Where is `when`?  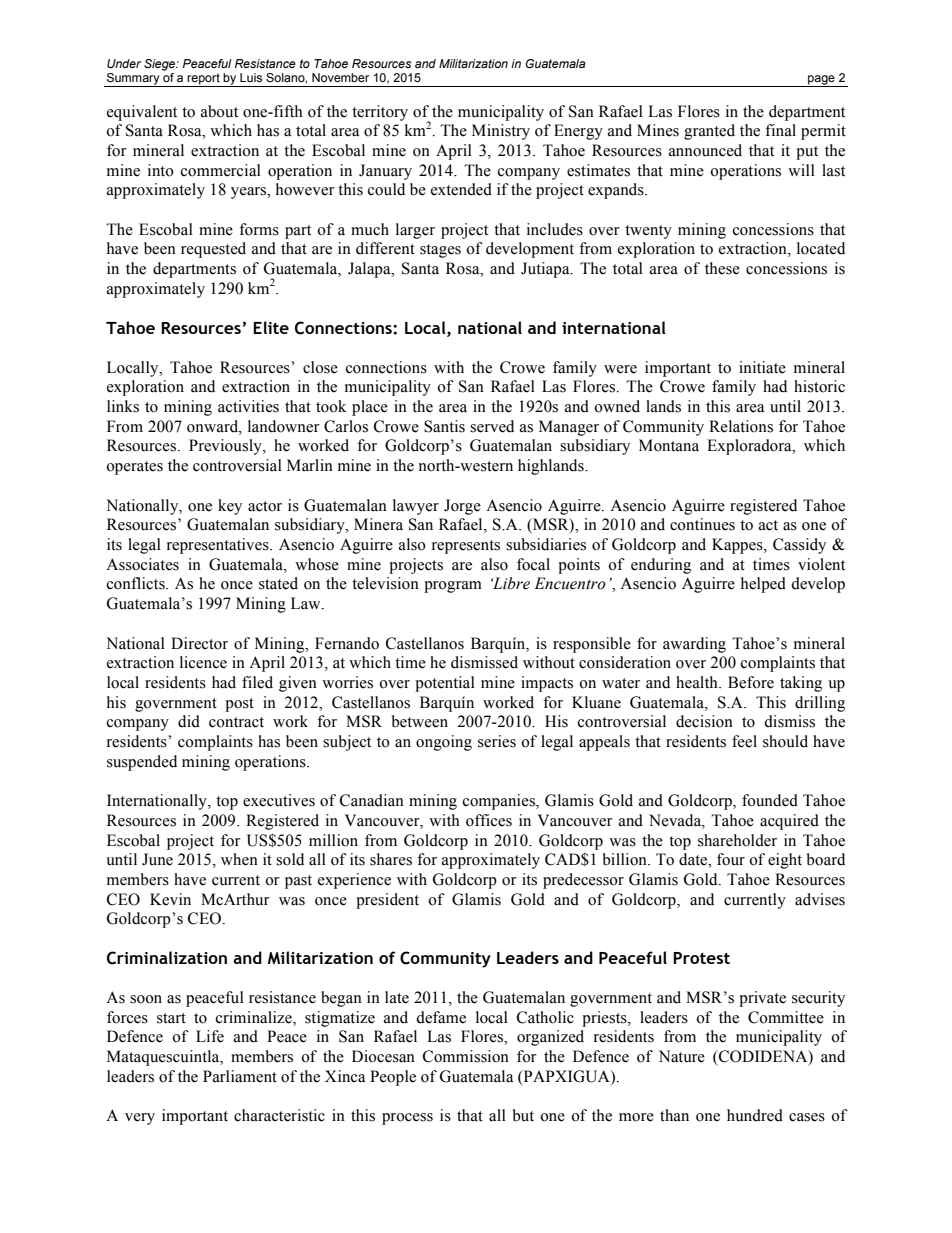
when is located at coordinates (239, 859).
